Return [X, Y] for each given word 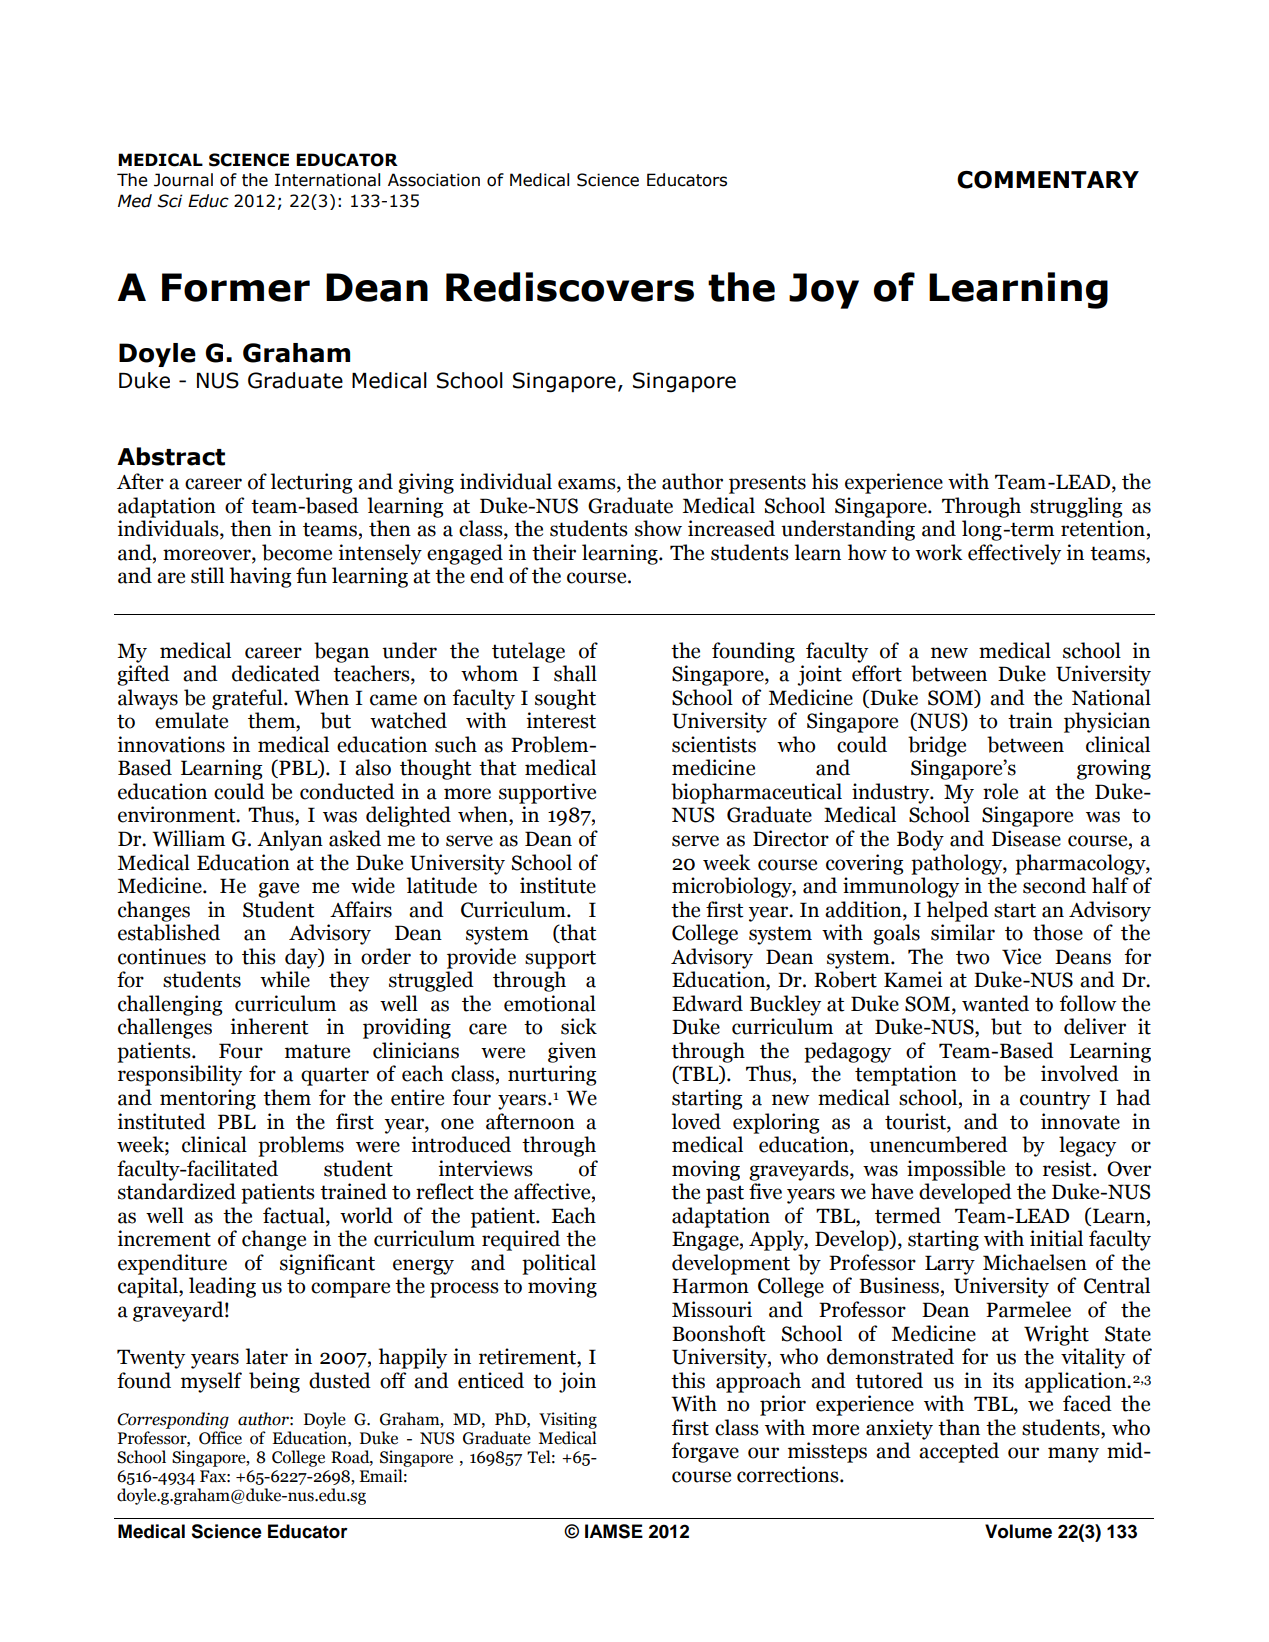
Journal [183, 180]
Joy [824, 291]
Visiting [568, 1420]
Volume [1018, 1531]
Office [220, 1438]
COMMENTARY [1048, 180]
